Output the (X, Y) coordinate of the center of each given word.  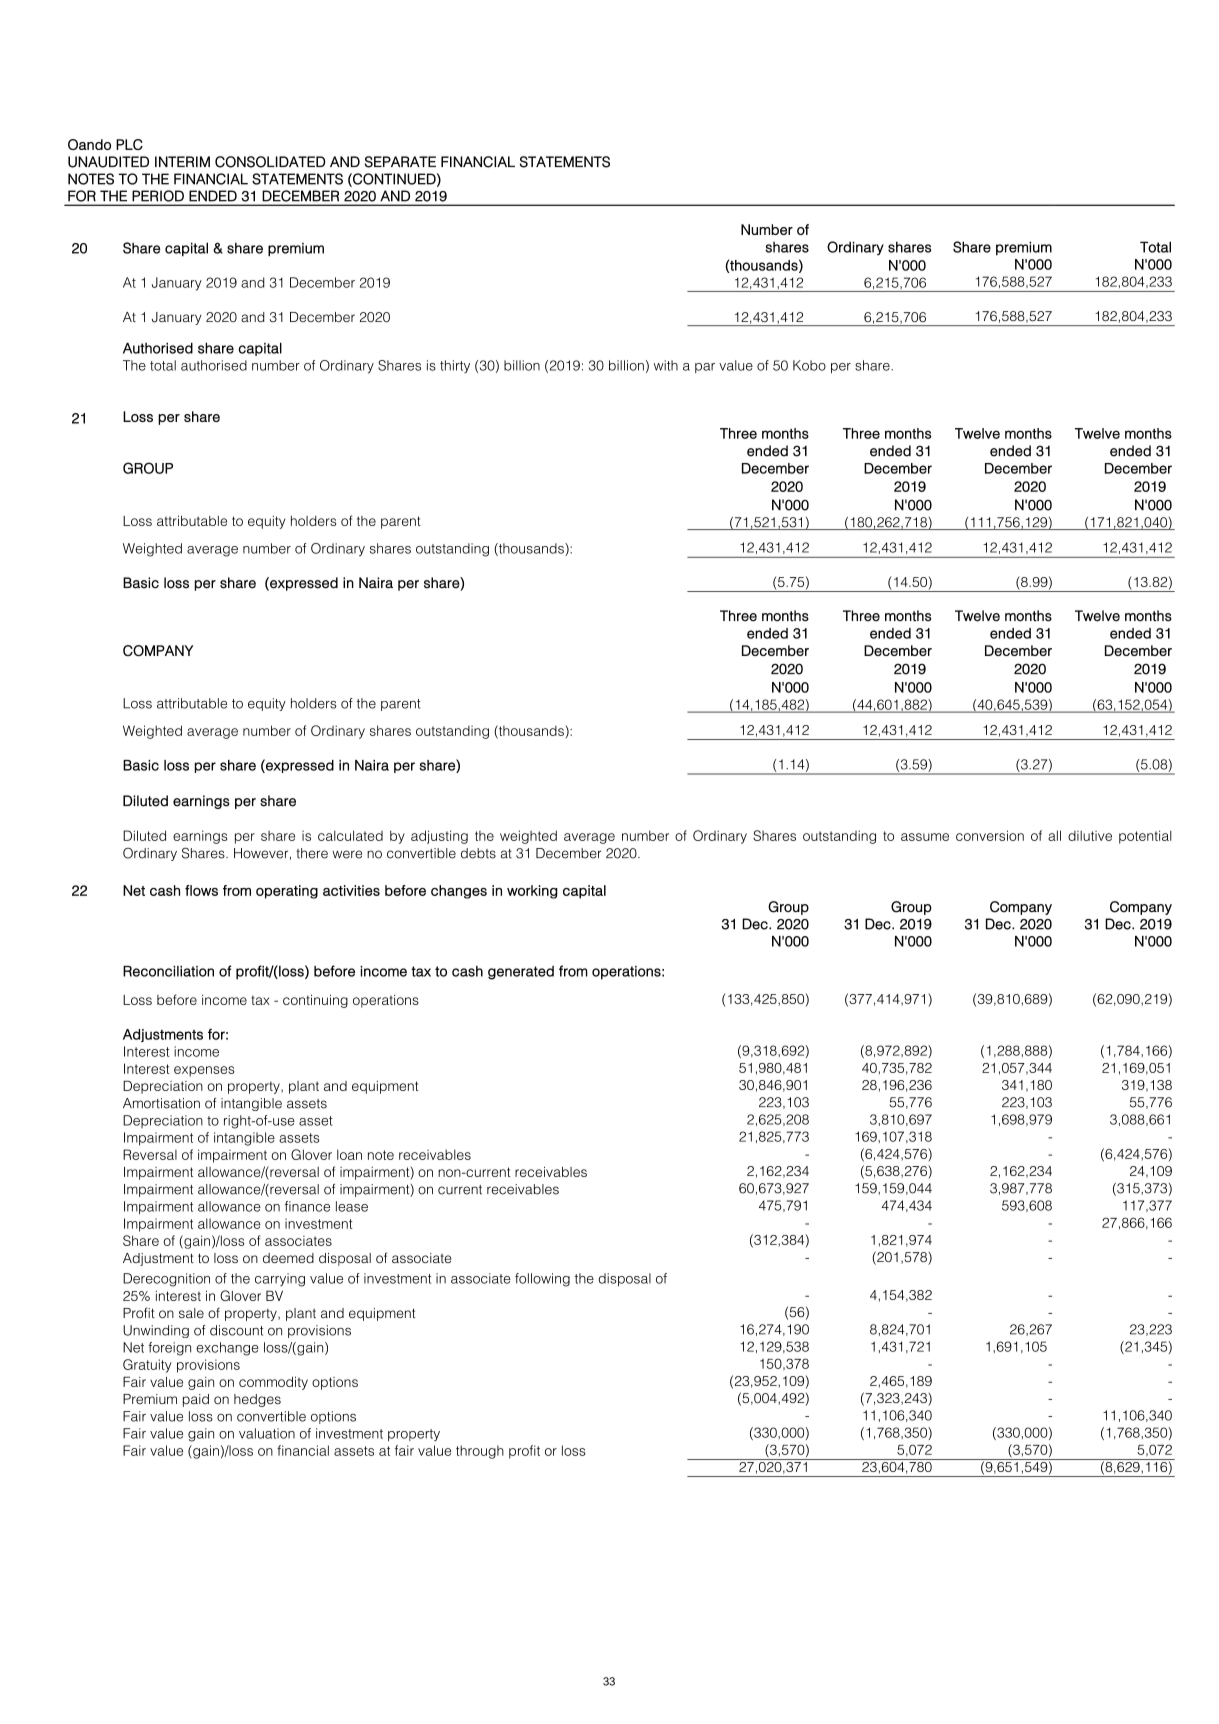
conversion (990, 835)
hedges (257, 1400)
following (542, 1280)
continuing (315, 1001)
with (666, 365)
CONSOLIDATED (270, 162)
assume (925, 837)
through (480, 1452)
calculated (350, 835)
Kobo (809, 365)
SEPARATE (400, 162)
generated (521, 973)
